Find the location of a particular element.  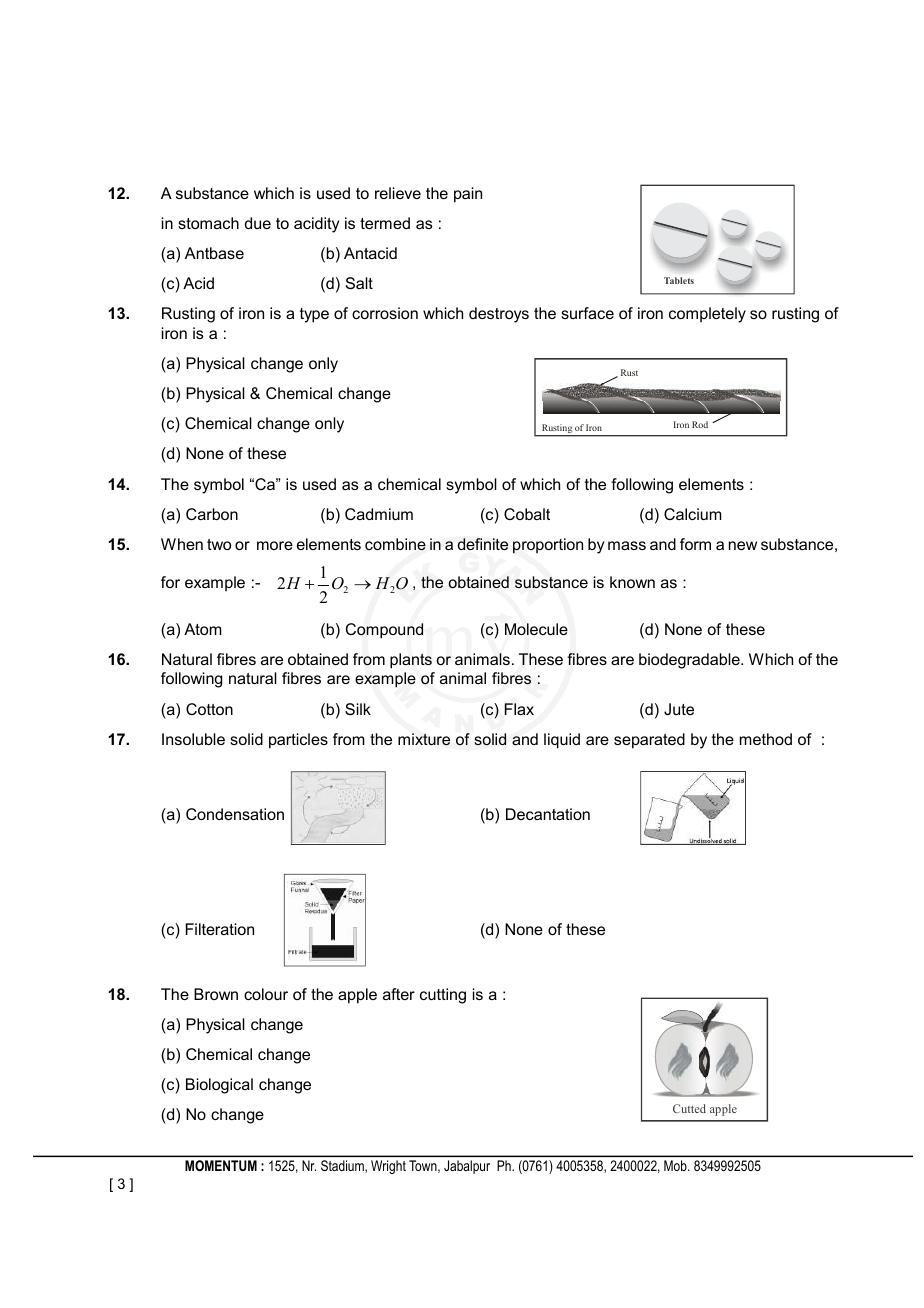

Flax is located at coordinates (519, 709).
